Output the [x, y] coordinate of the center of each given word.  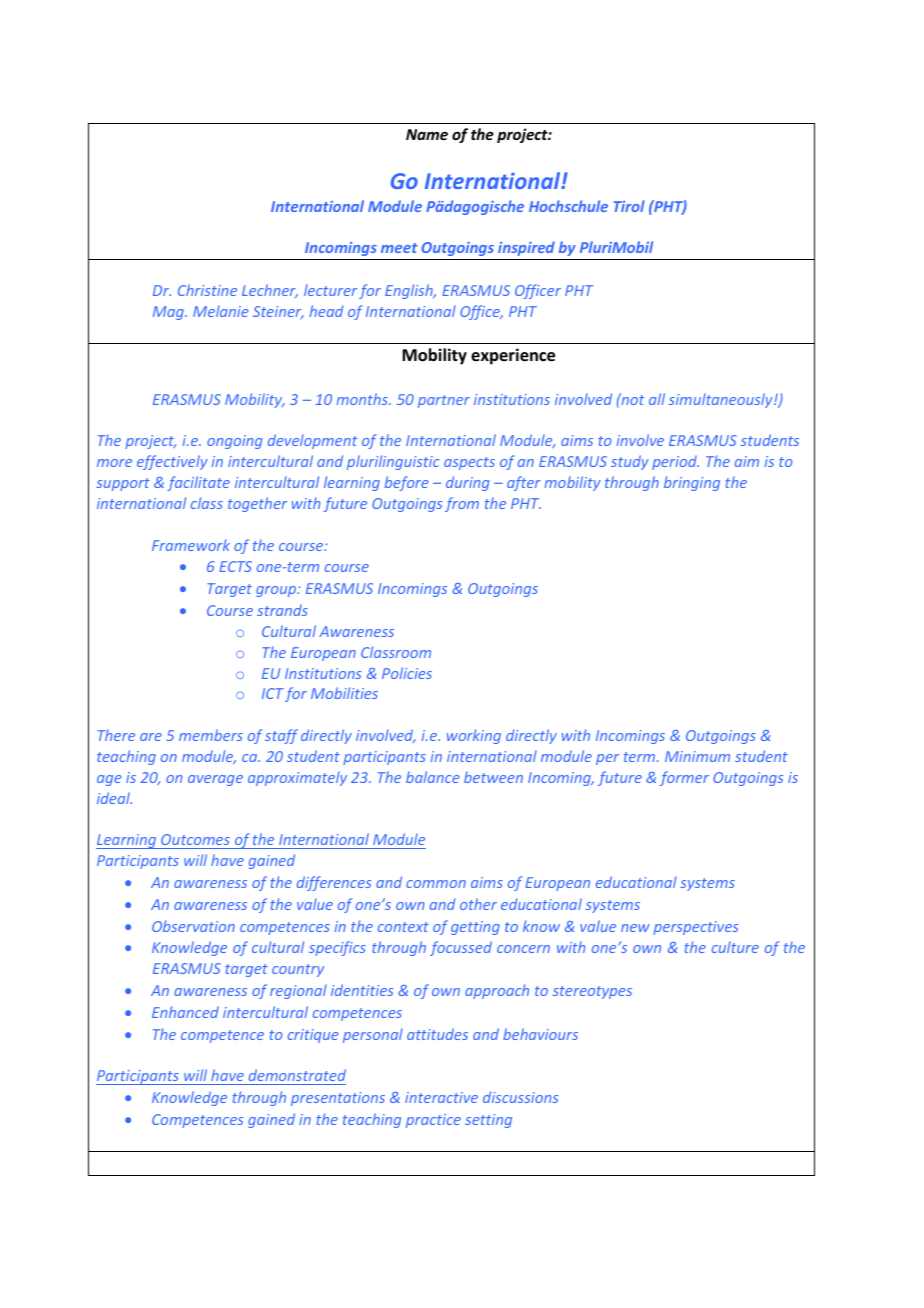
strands [282, 610]
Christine [207, 290]
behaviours [540, 1034]
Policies [407, 673]
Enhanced [185, 1012]
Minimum [697, 756]
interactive [441, 1097]
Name [427, 134]
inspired [526, 248]
